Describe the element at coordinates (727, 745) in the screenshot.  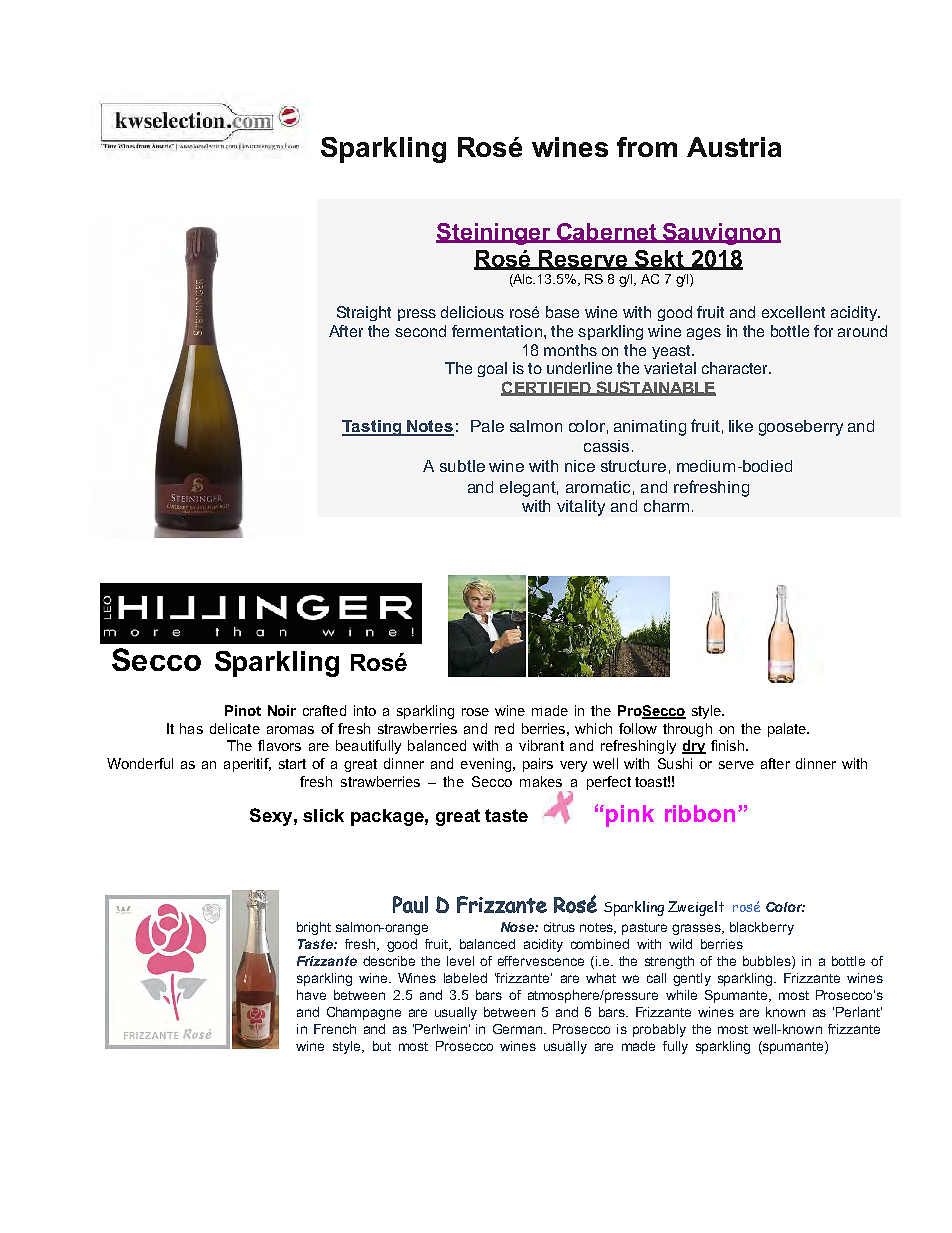
I see `finish` at that location.
